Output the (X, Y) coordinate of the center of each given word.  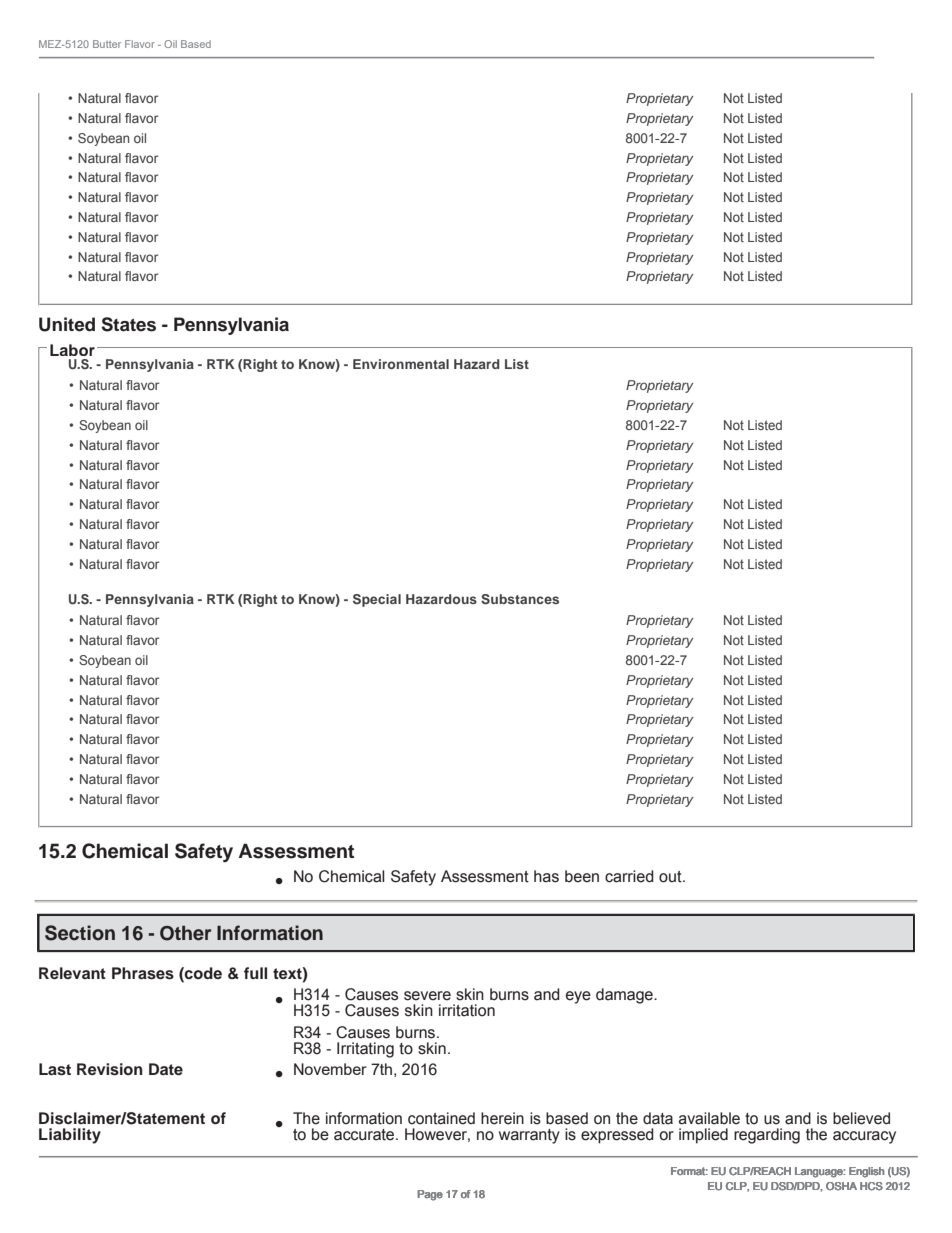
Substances (520, 599)
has (546, 876)
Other (185, 933)
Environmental (401, 364)
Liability (70, 1136)
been (582, 876)
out (671, 877)
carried (629, 876)
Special (377, 600)
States (128, 324)
